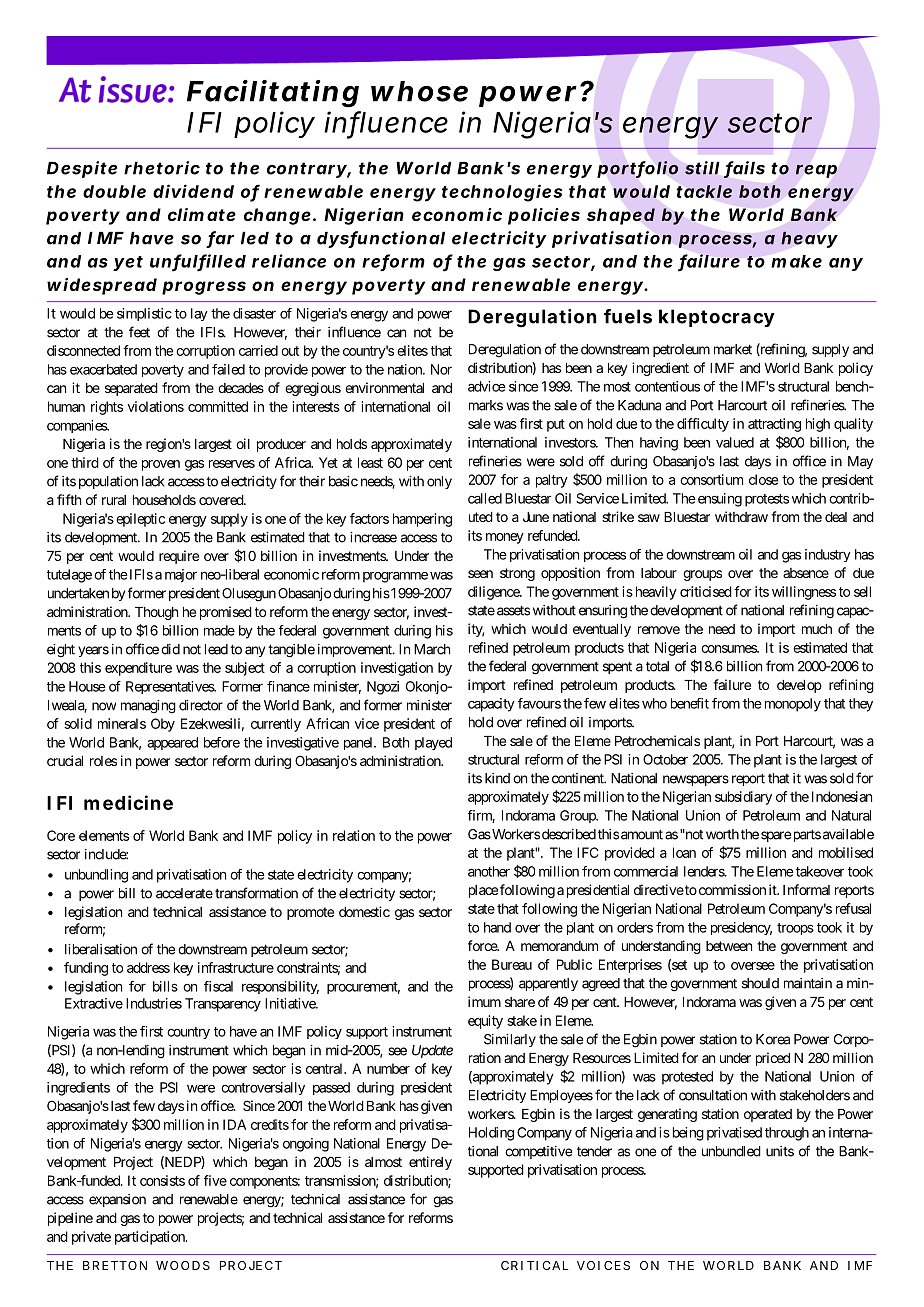 This image has width=924, height=1307. What do you see at coordinates (86, 969) in the image?
I see `funding` at bounding box center [86, 969].
